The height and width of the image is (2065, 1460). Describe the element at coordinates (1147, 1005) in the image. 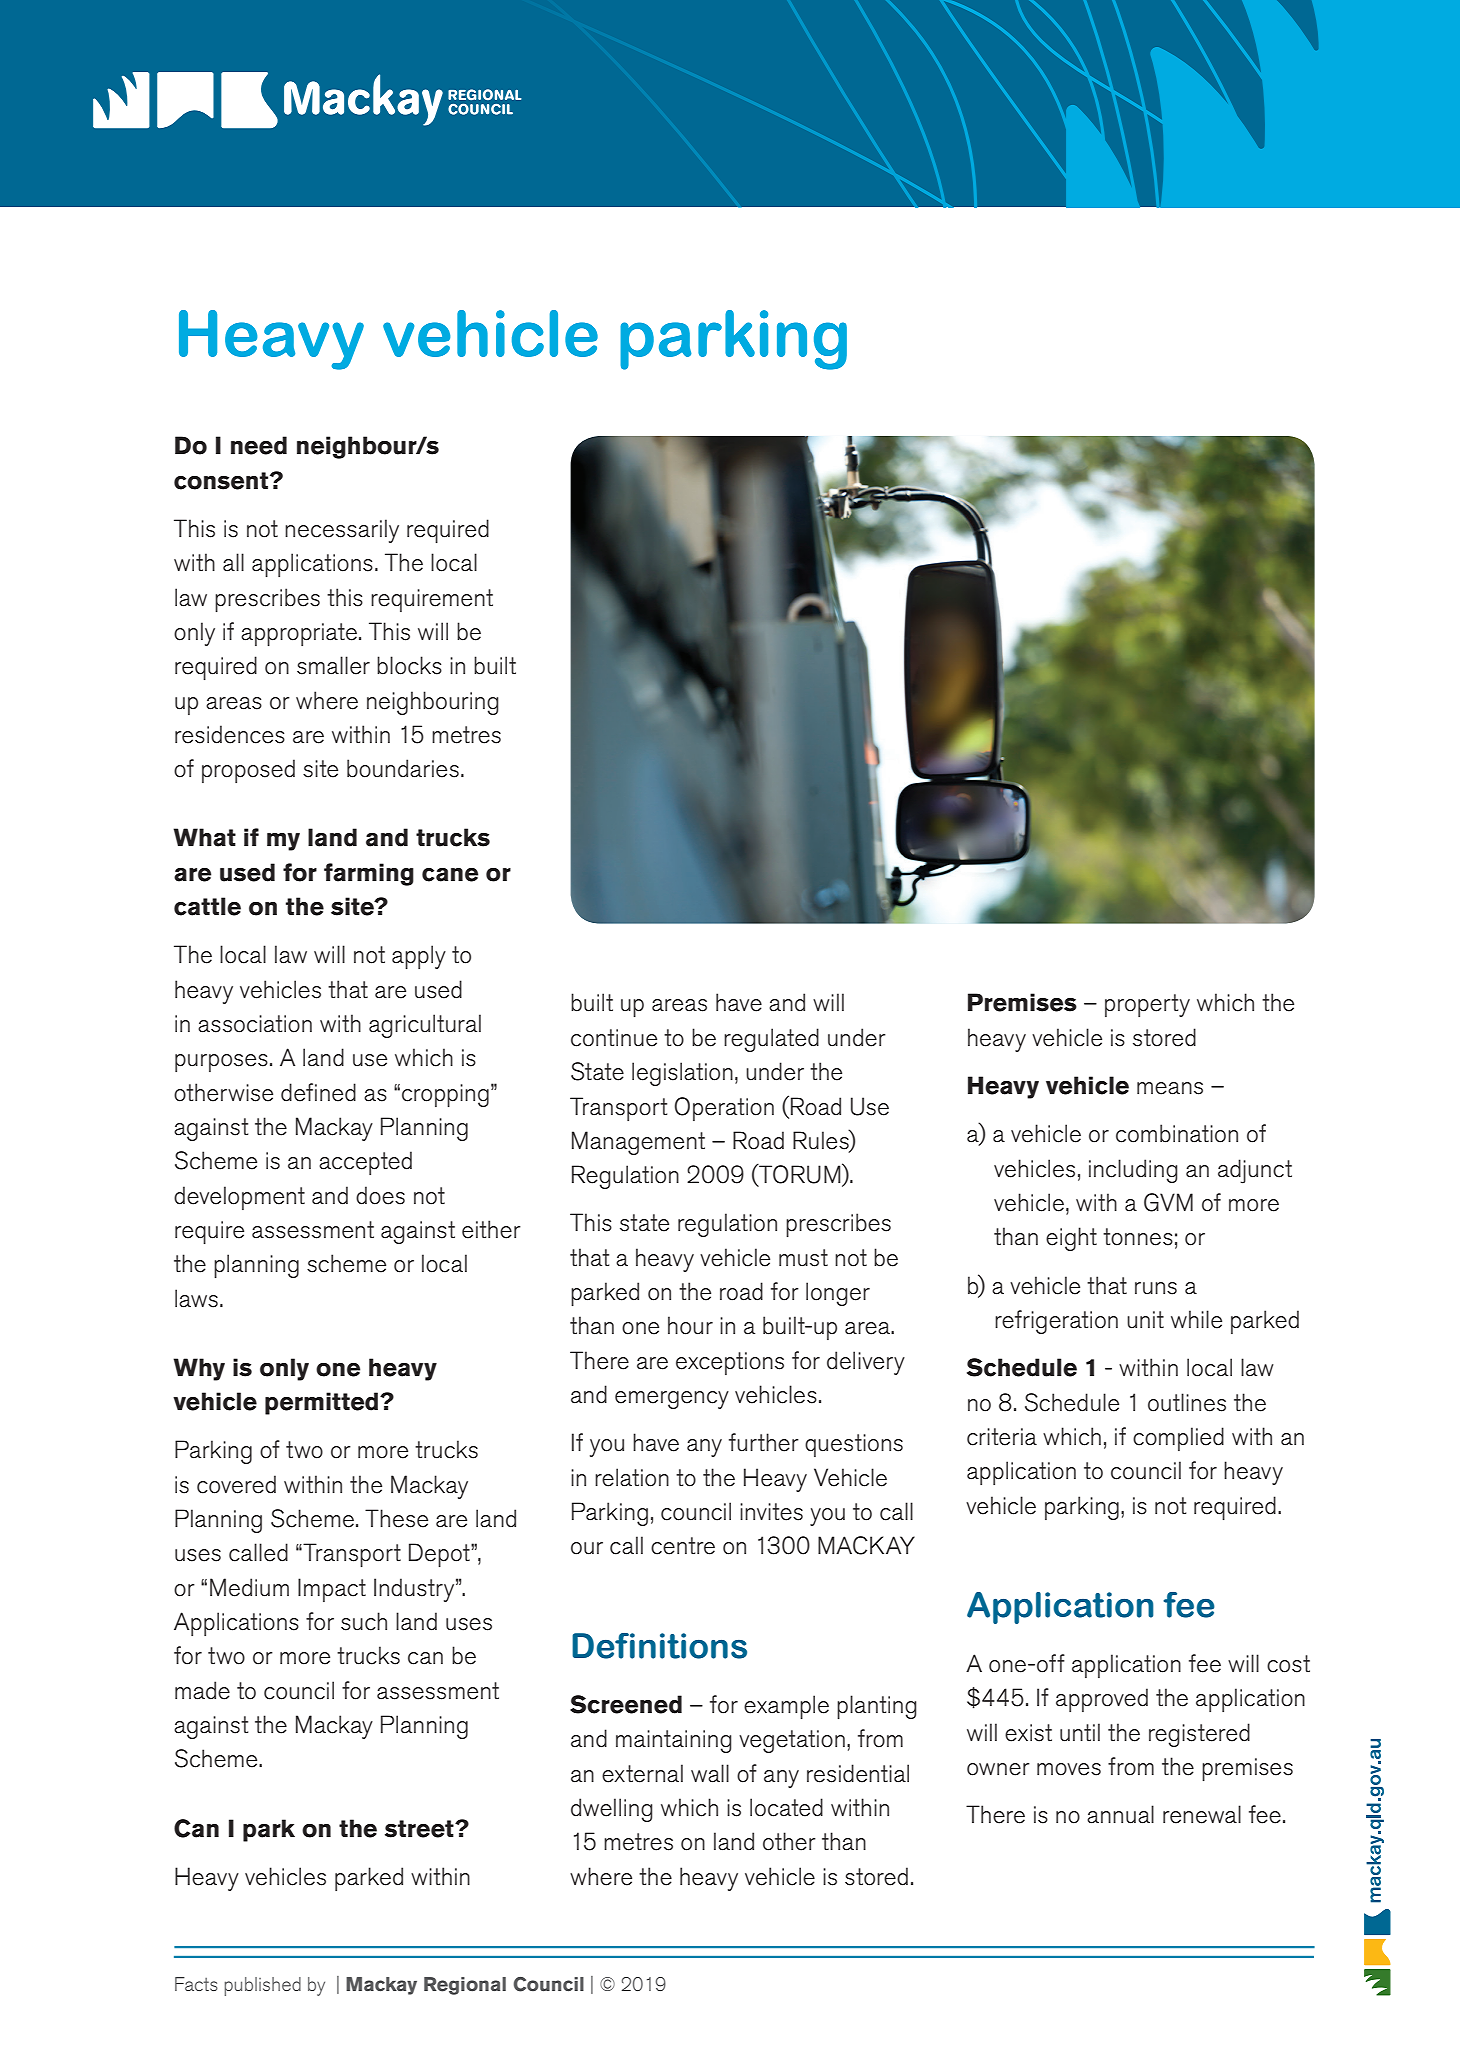

I see `property` at that location.
